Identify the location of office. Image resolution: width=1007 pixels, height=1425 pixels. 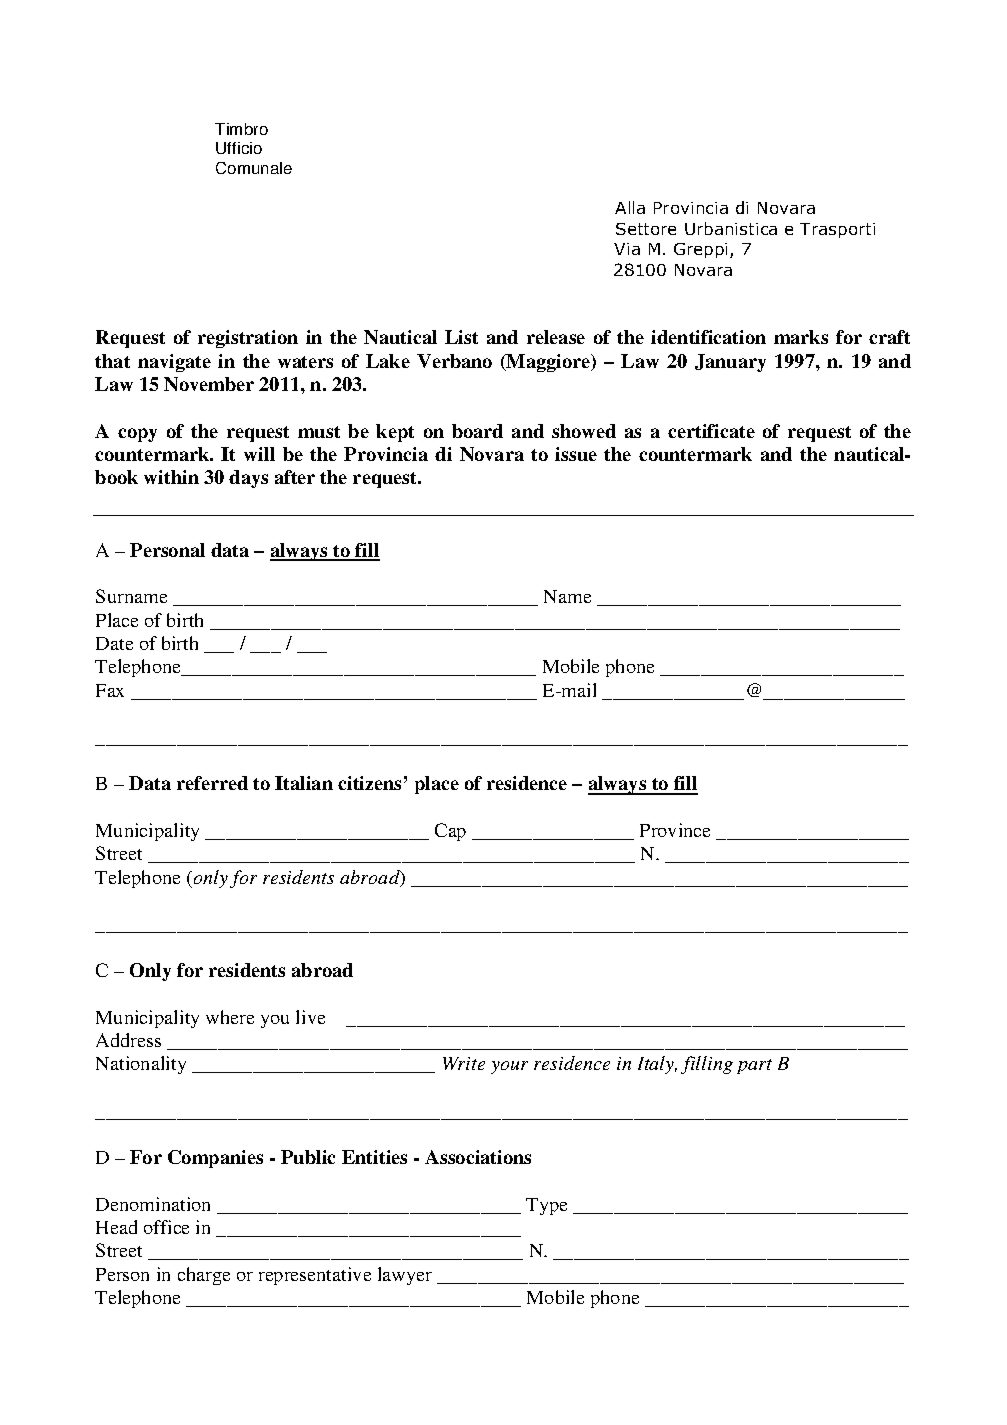
(166, 1227).
